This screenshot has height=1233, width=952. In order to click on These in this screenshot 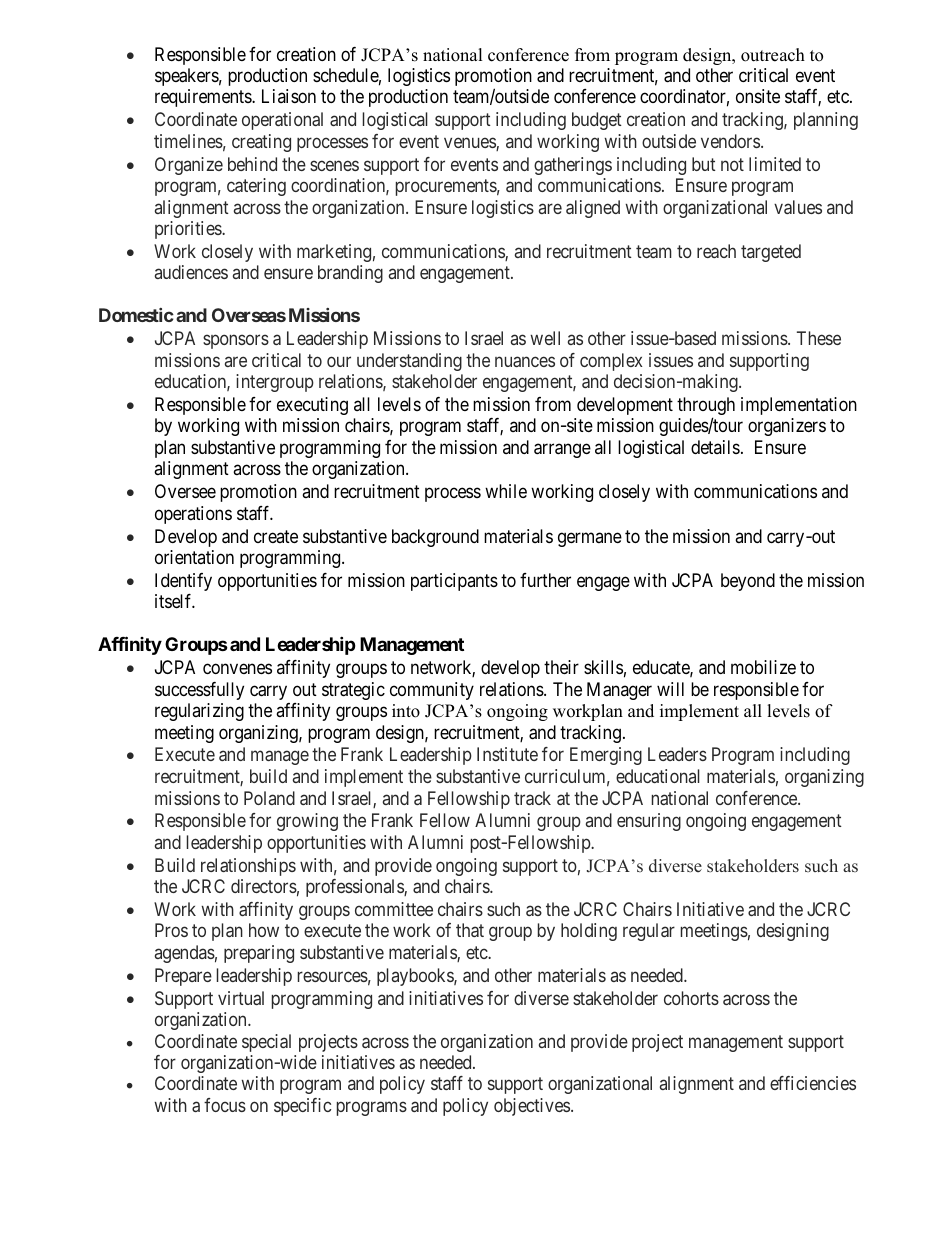, I will do `click(819, 338)`.
